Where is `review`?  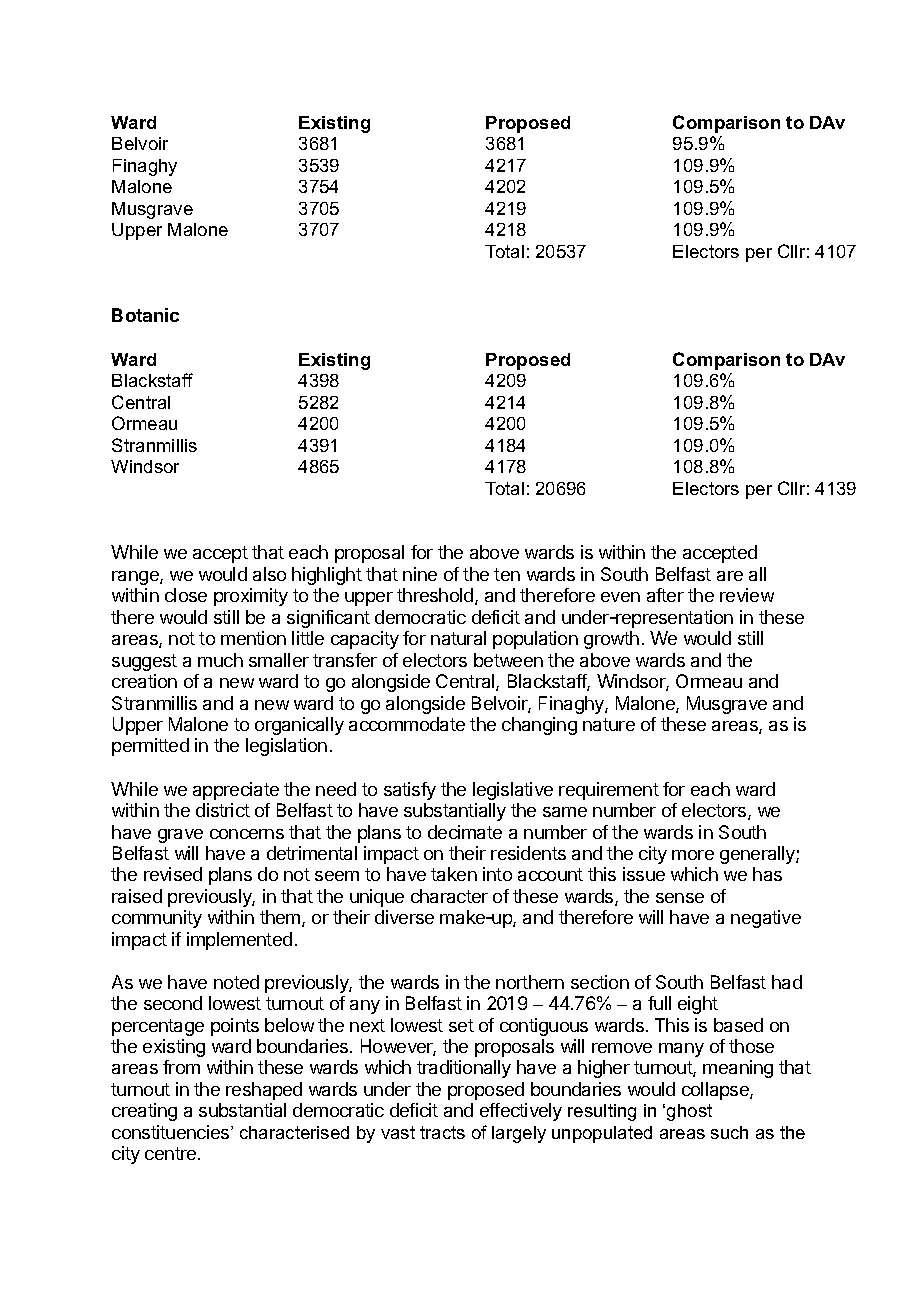 review is located at coordinates (747, 595).
